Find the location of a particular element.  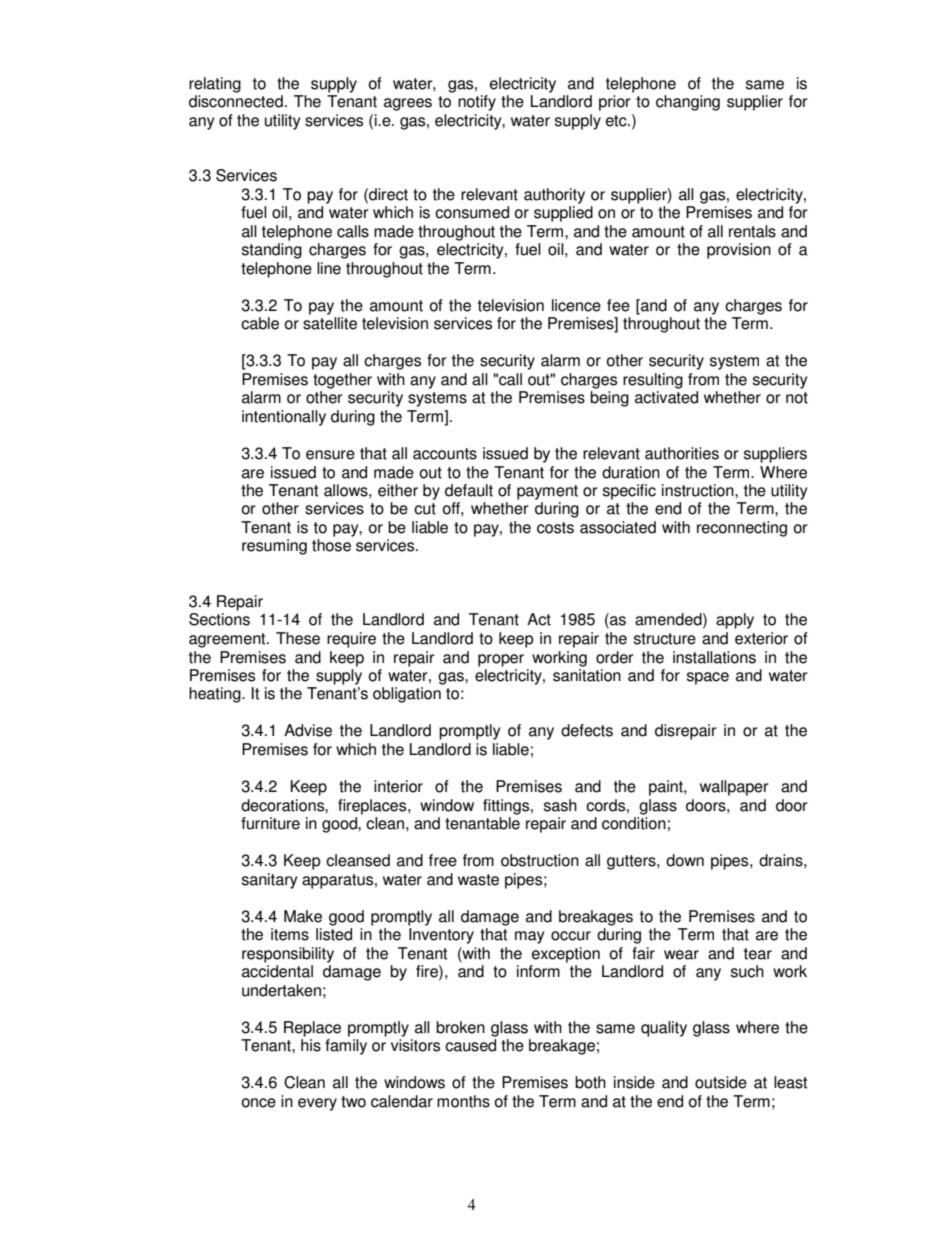

apply is located at coordinates (735, 621).
